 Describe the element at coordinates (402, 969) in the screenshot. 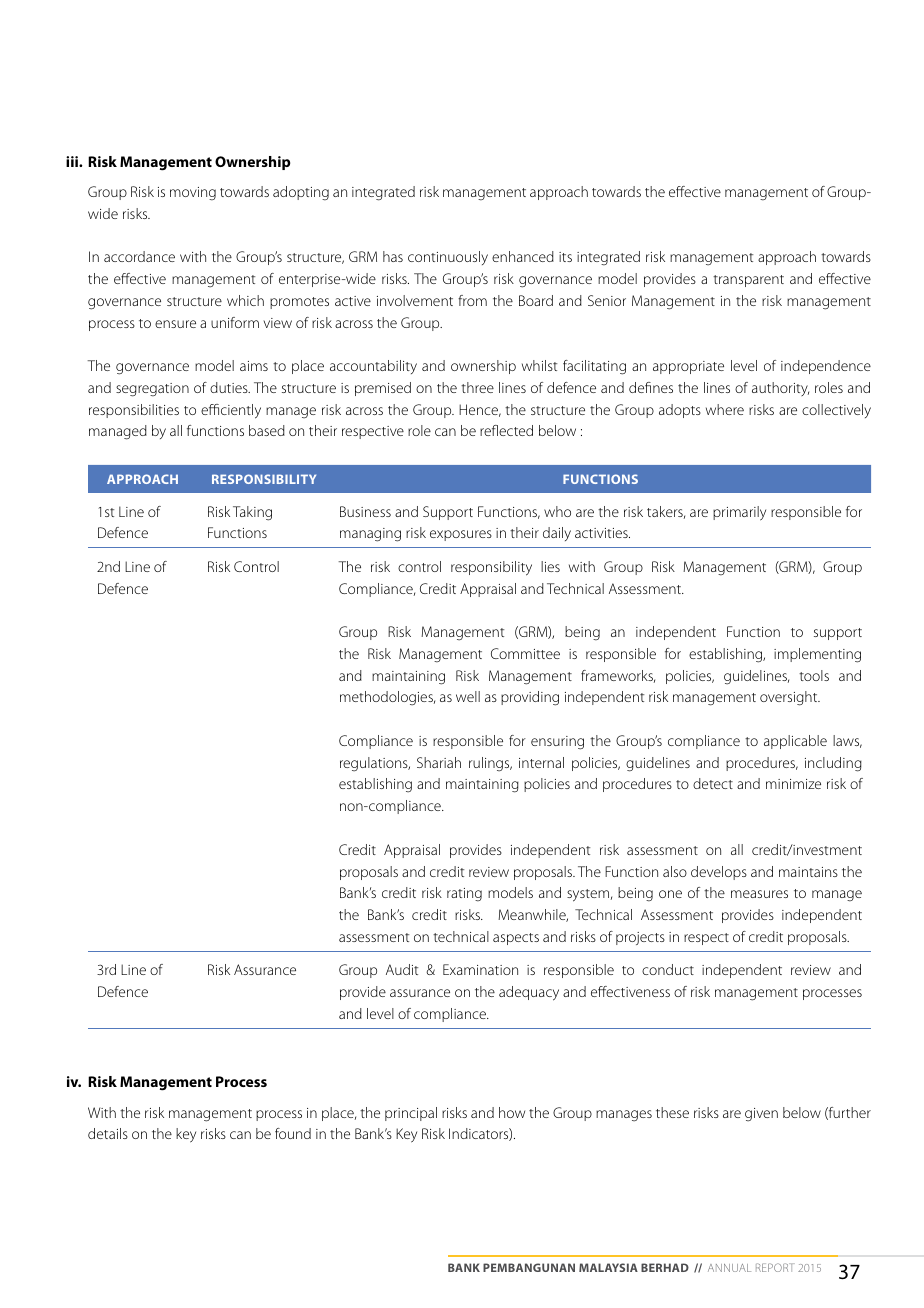

I see `Audit` at that location.
